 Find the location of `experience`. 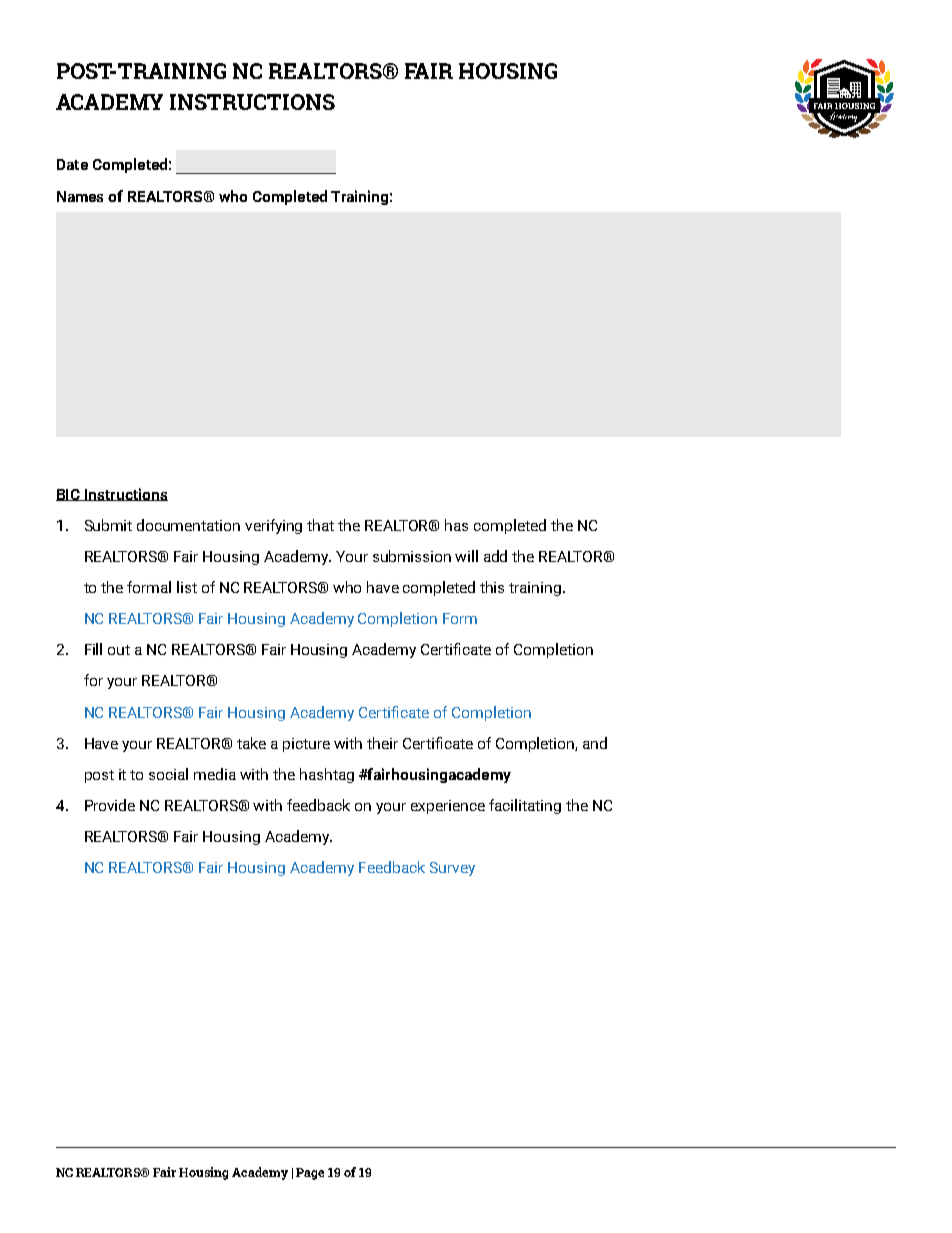

experience is located at coordinates (448, 807).
